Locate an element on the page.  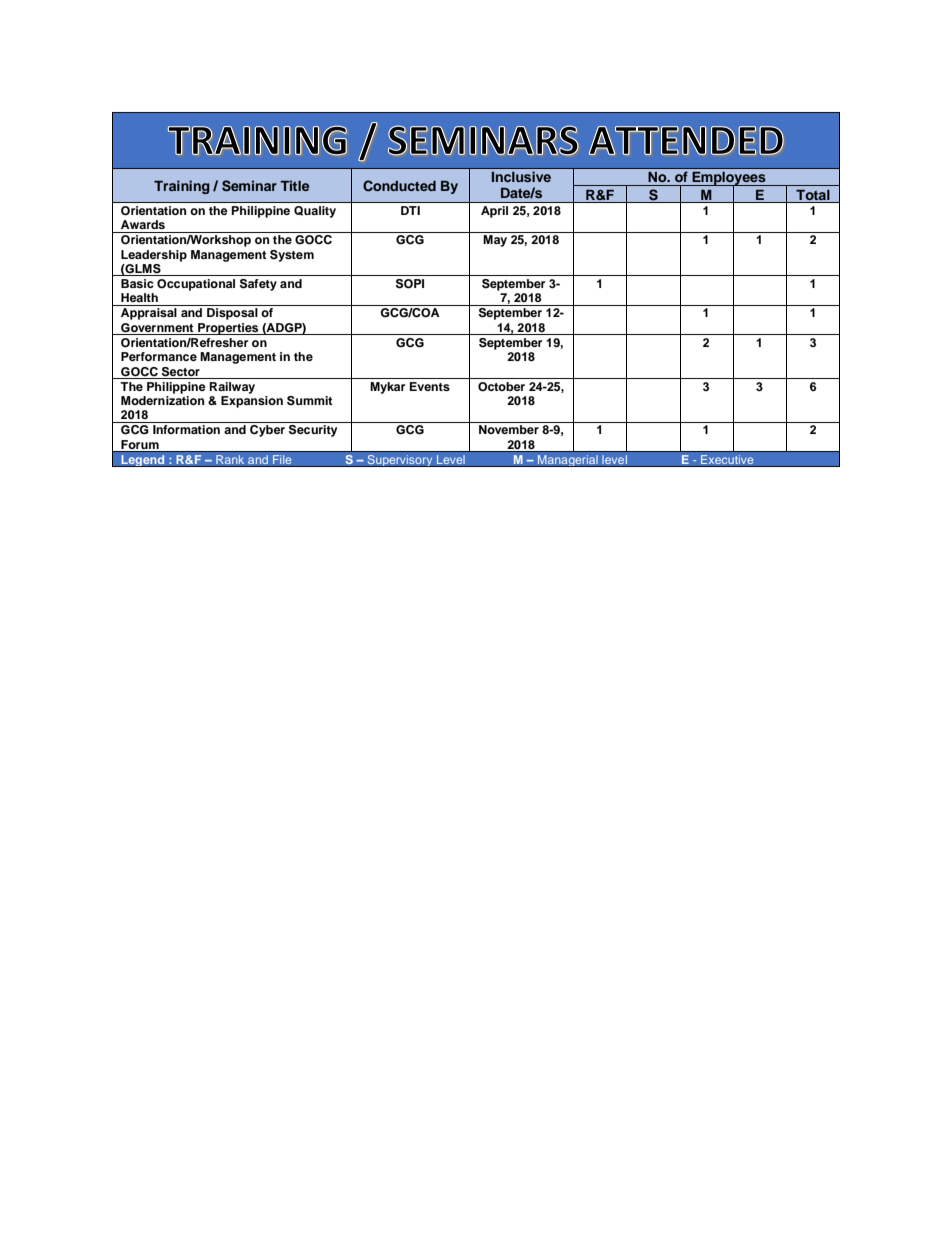
Training is located at coordinates (182, 187).
